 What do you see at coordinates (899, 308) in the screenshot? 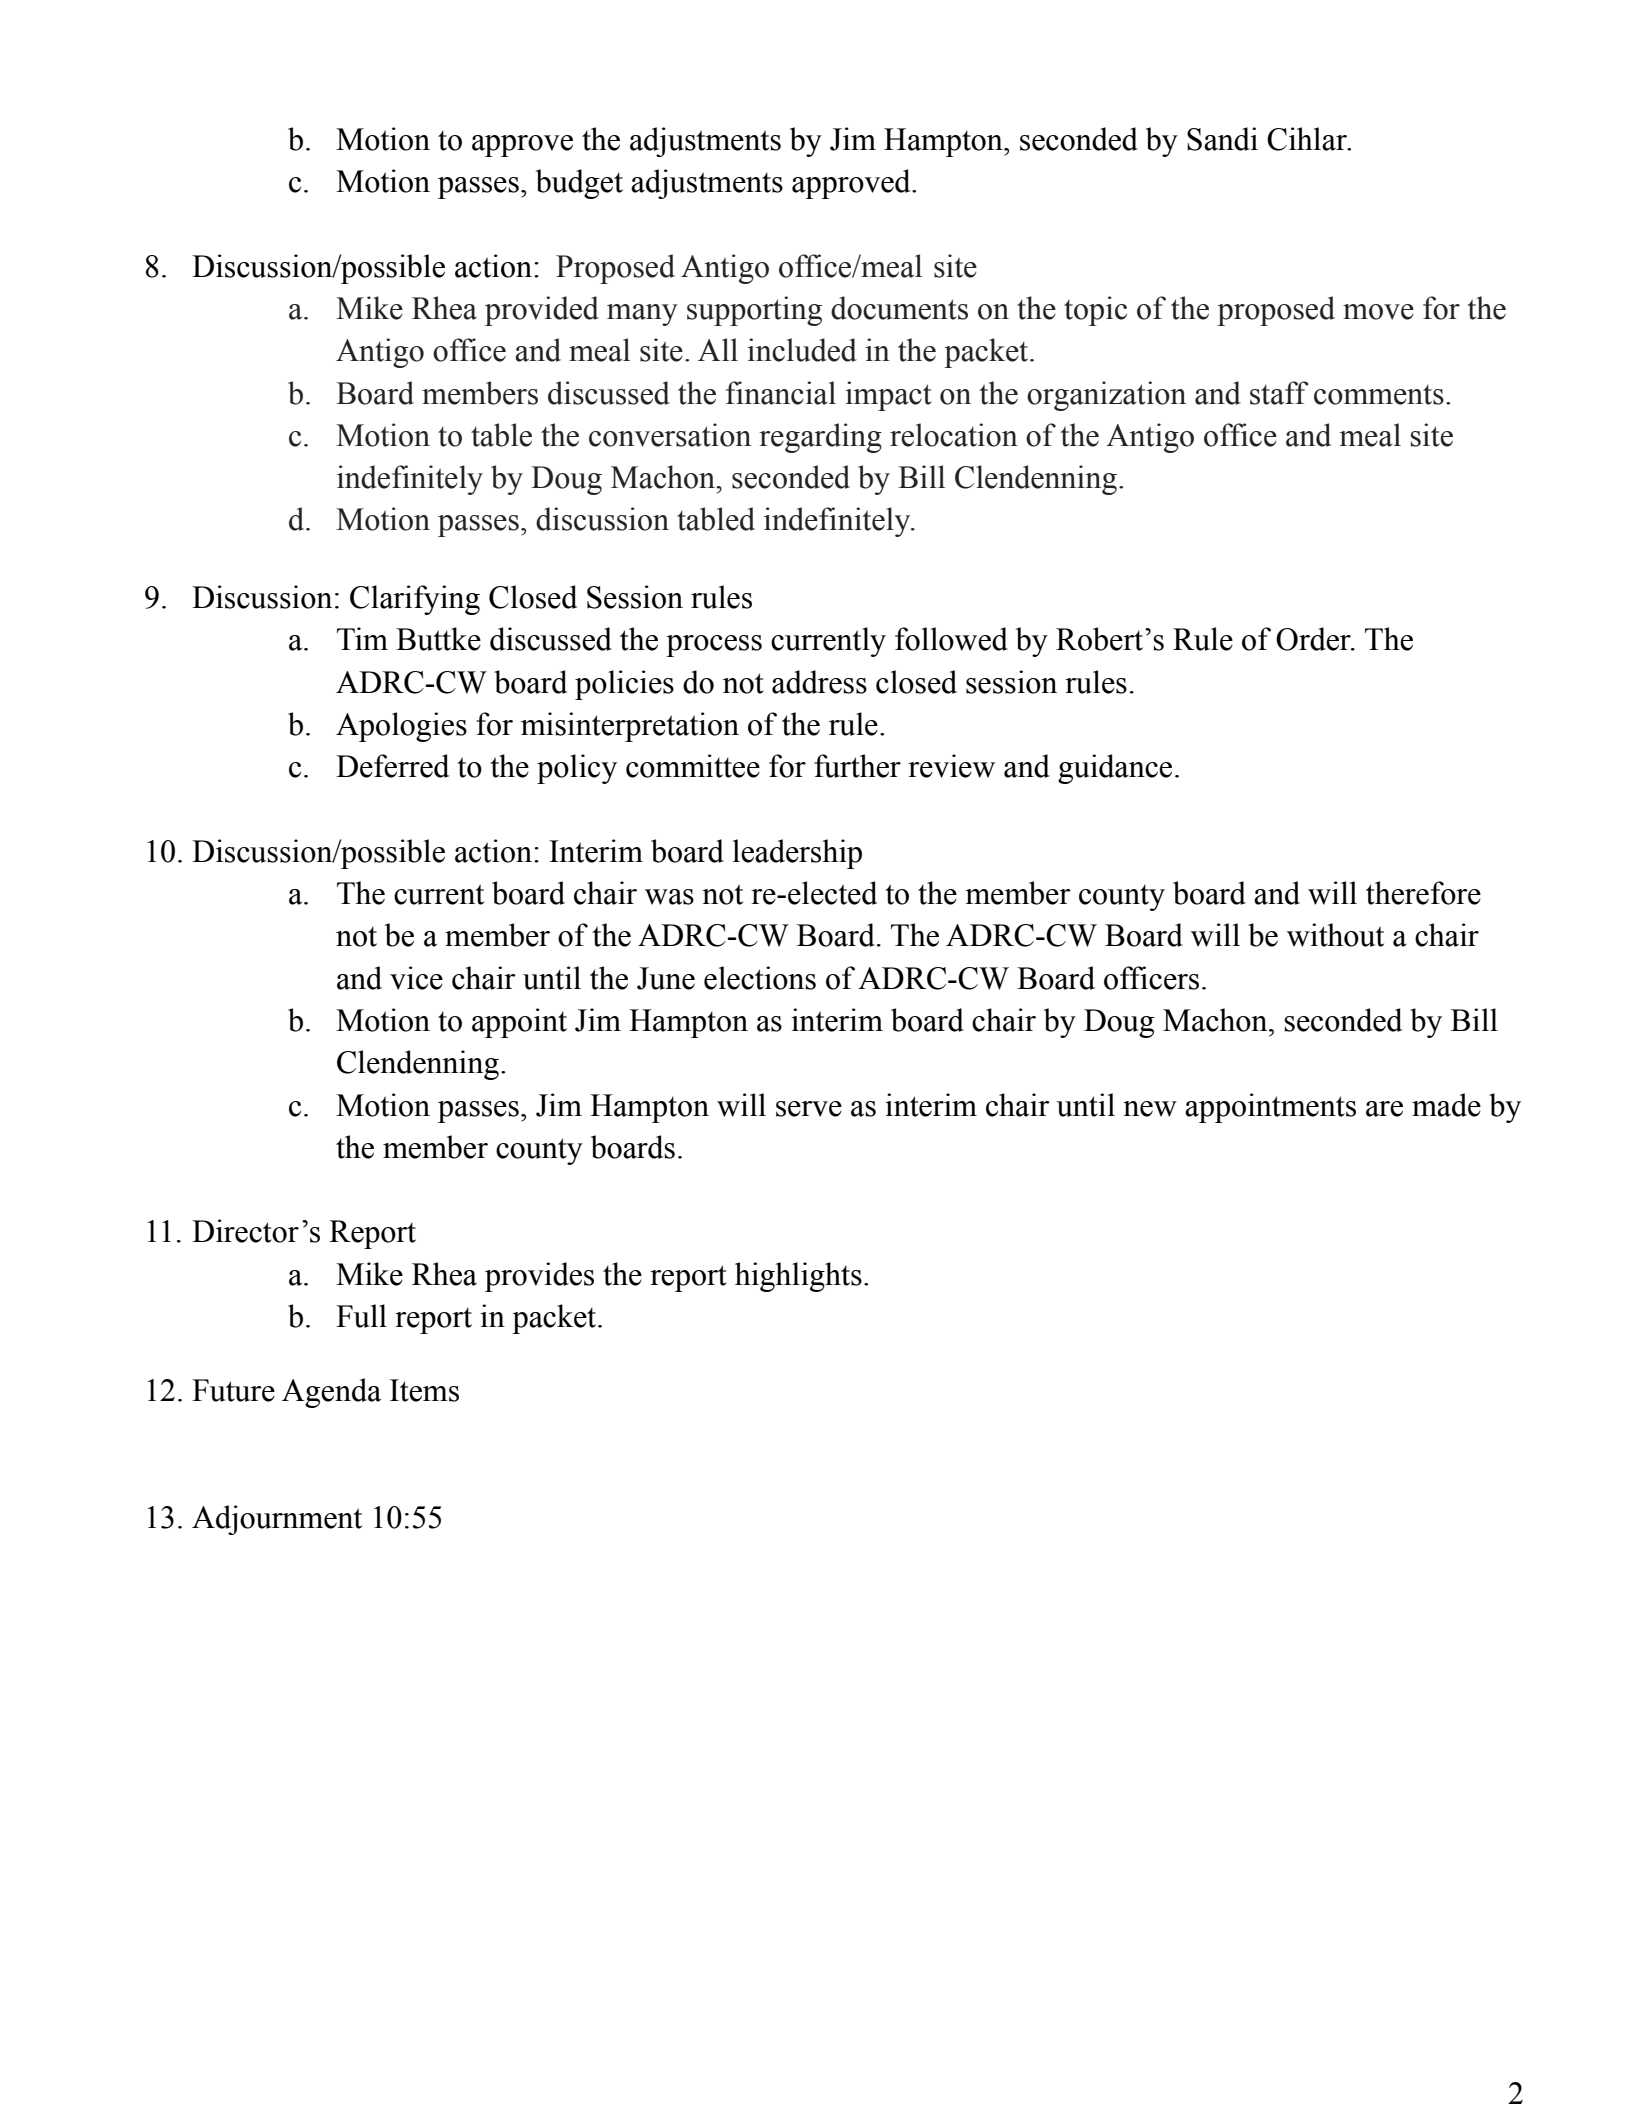
I see `documents` at bounding box center [899, 308].
